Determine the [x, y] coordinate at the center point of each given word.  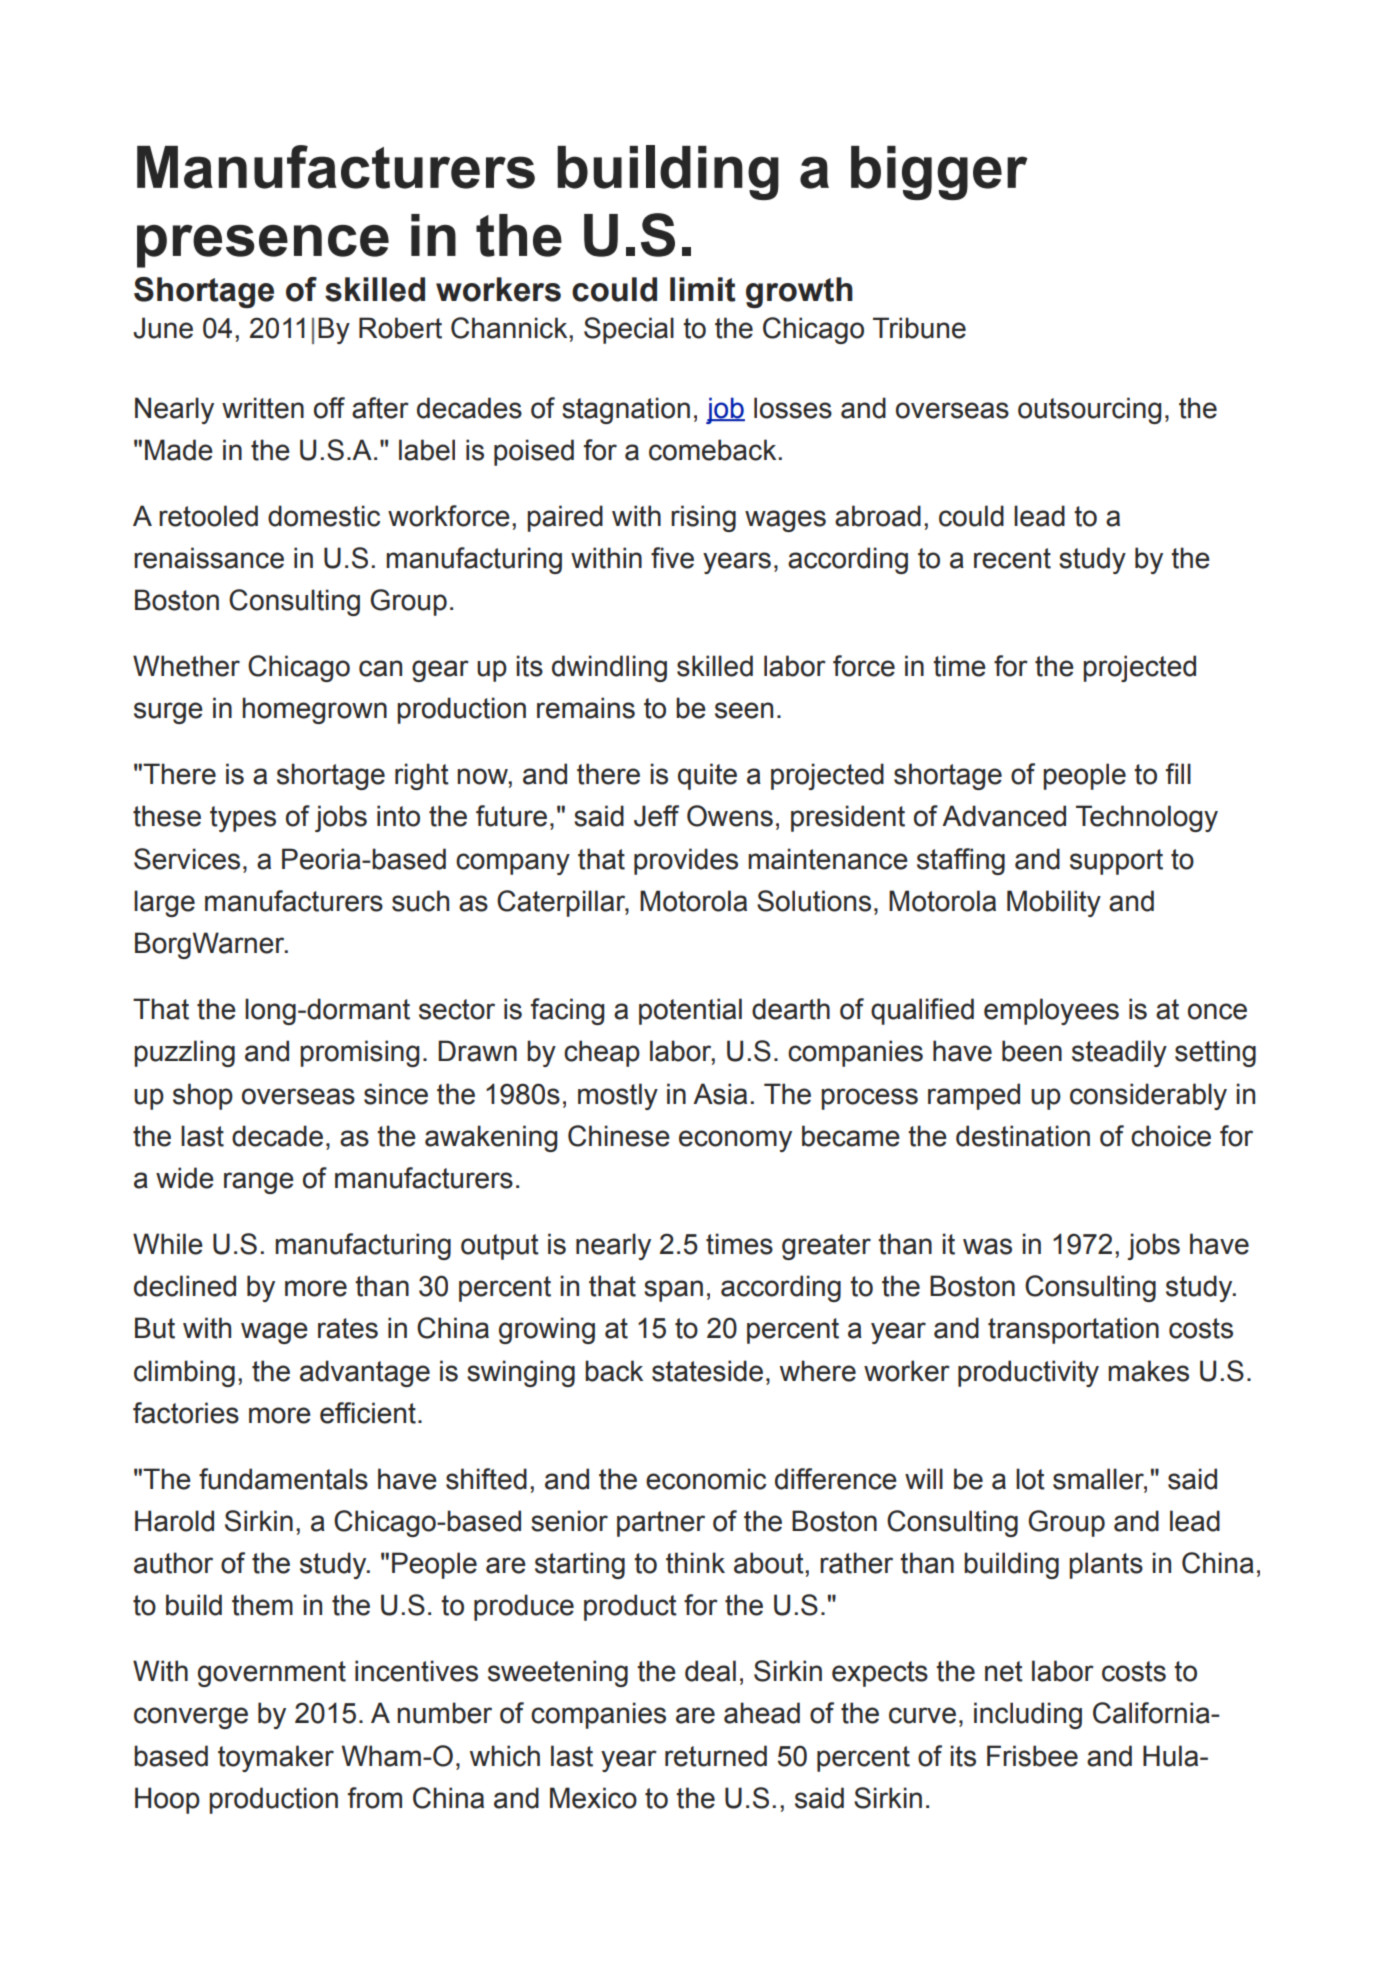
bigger [939, 173]
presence [263, 246]
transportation [1073, 1330]
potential [690, 1011]
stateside [707, 1371]
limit [703, 289]
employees [1051, 1011]
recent [1012, 558]
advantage [365, 1373]
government [272, 1674]
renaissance [209, 558]
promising [359, 1053]
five [672, 558]
